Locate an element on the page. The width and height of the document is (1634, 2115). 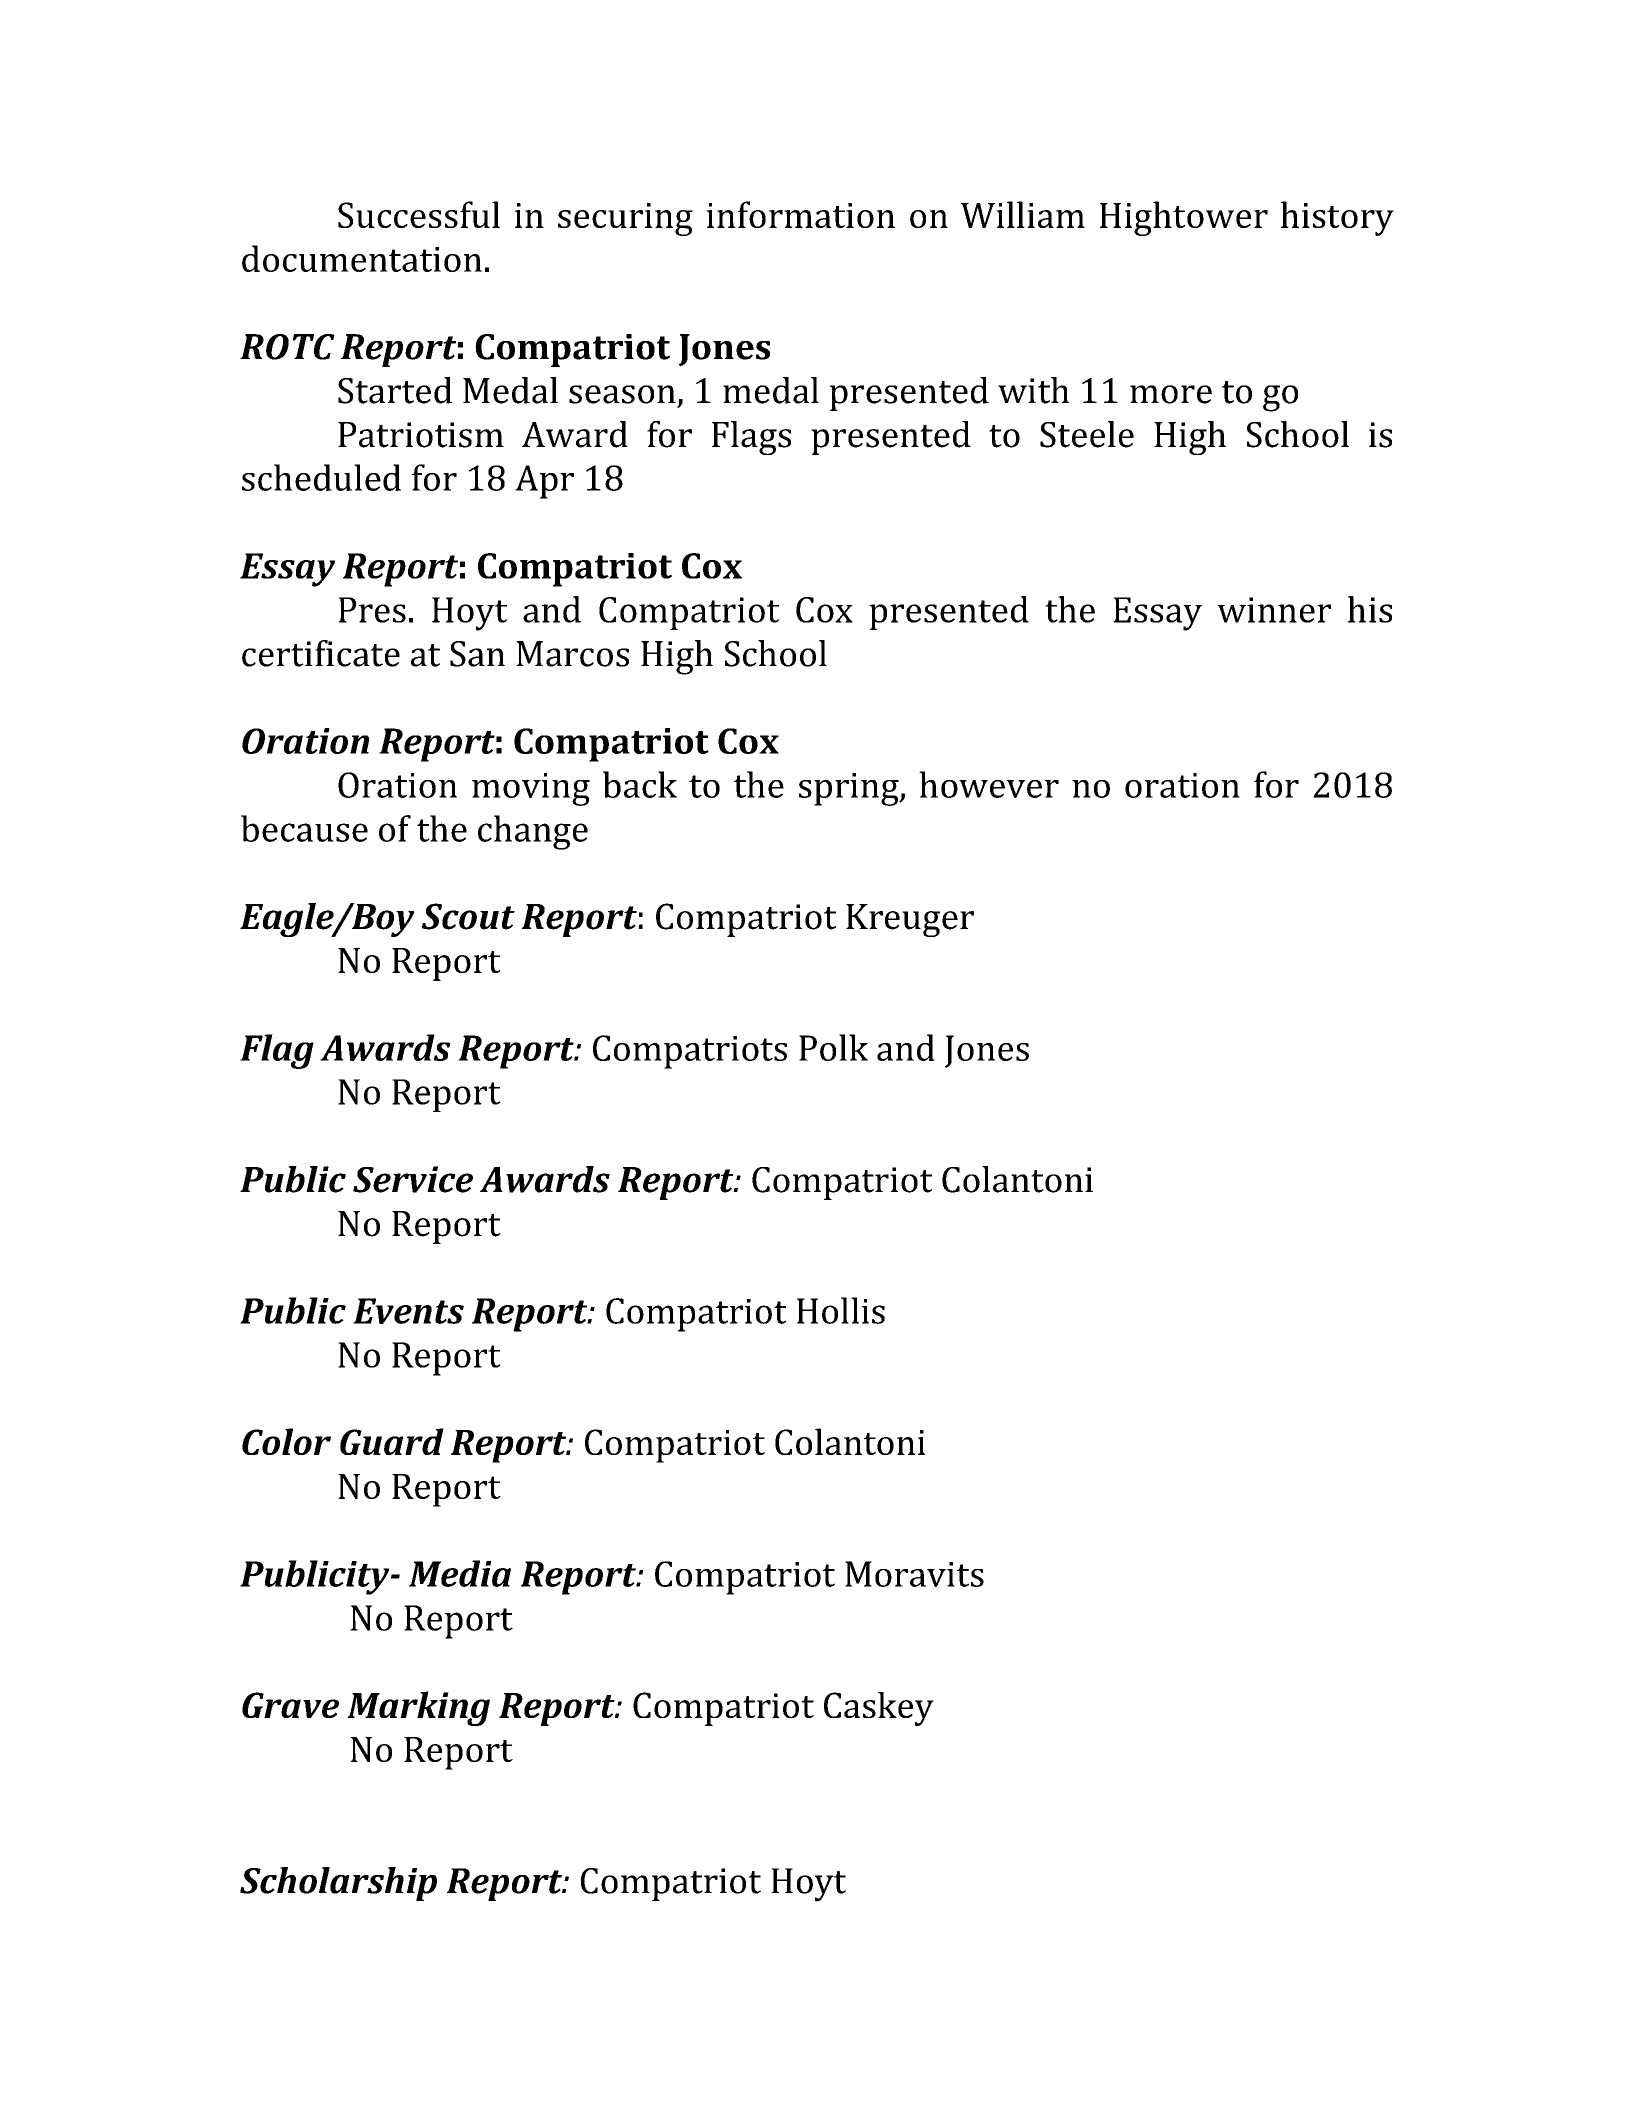
documentation is located at coordinates (362, 258).
